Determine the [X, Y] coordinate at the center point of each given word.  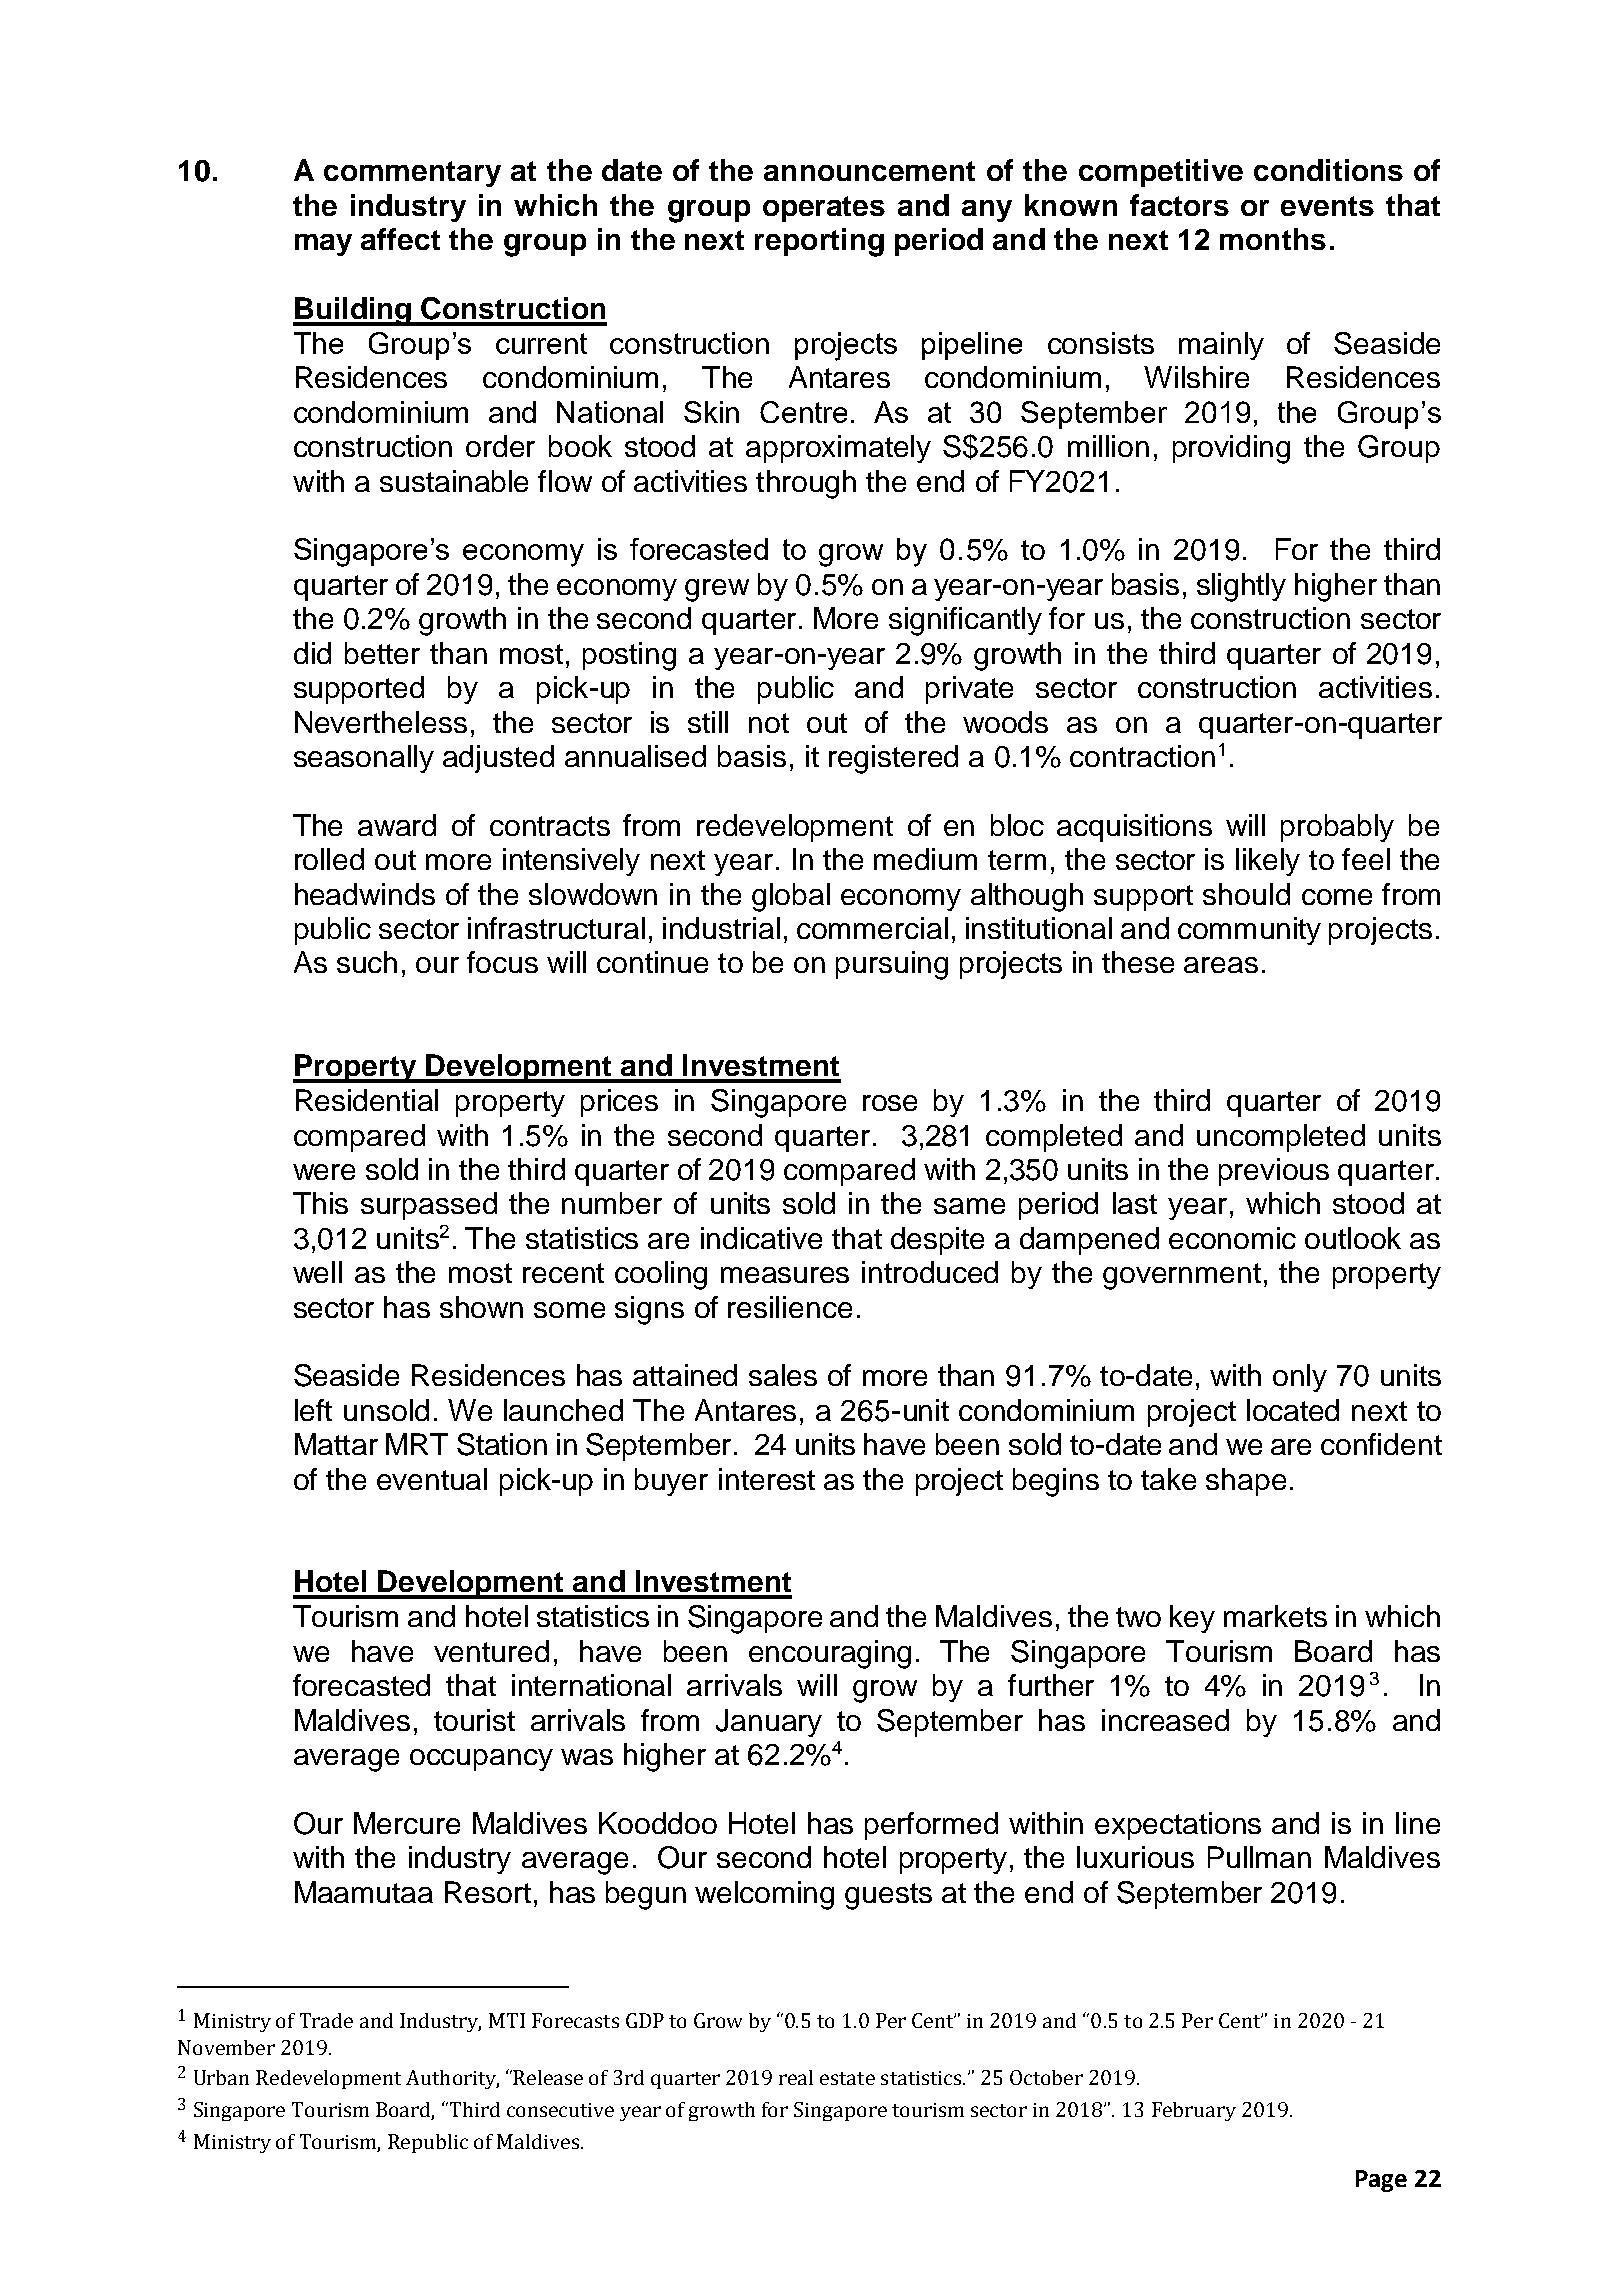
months [1273, 239]
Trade [326, 2020]
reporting [819, 242]
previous [1274, 1172]
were [324, 1172]
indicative [761, 1238]
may [323, 245]
